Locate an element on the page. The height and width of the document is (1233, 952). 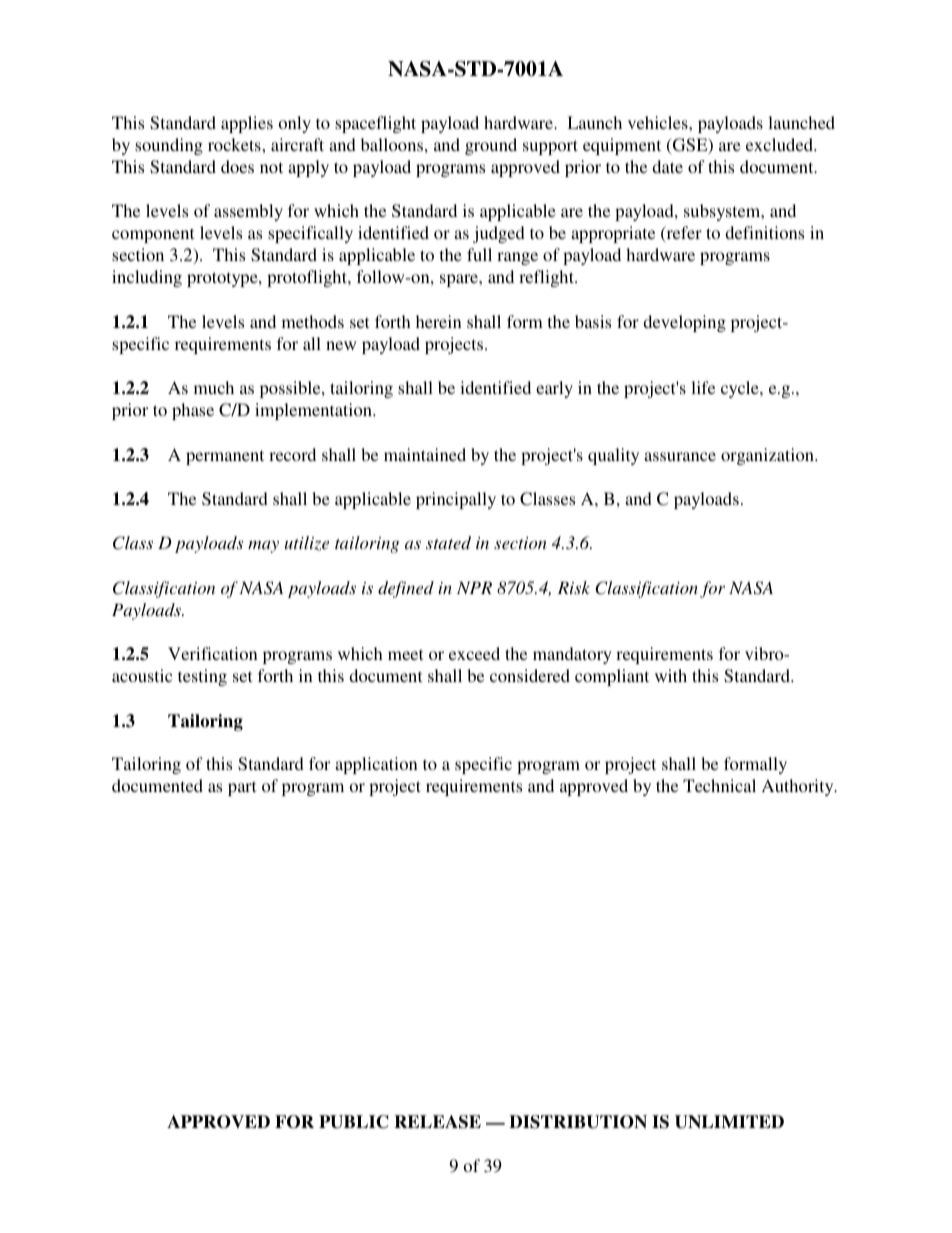
date is located at coordinates (667, 166).
